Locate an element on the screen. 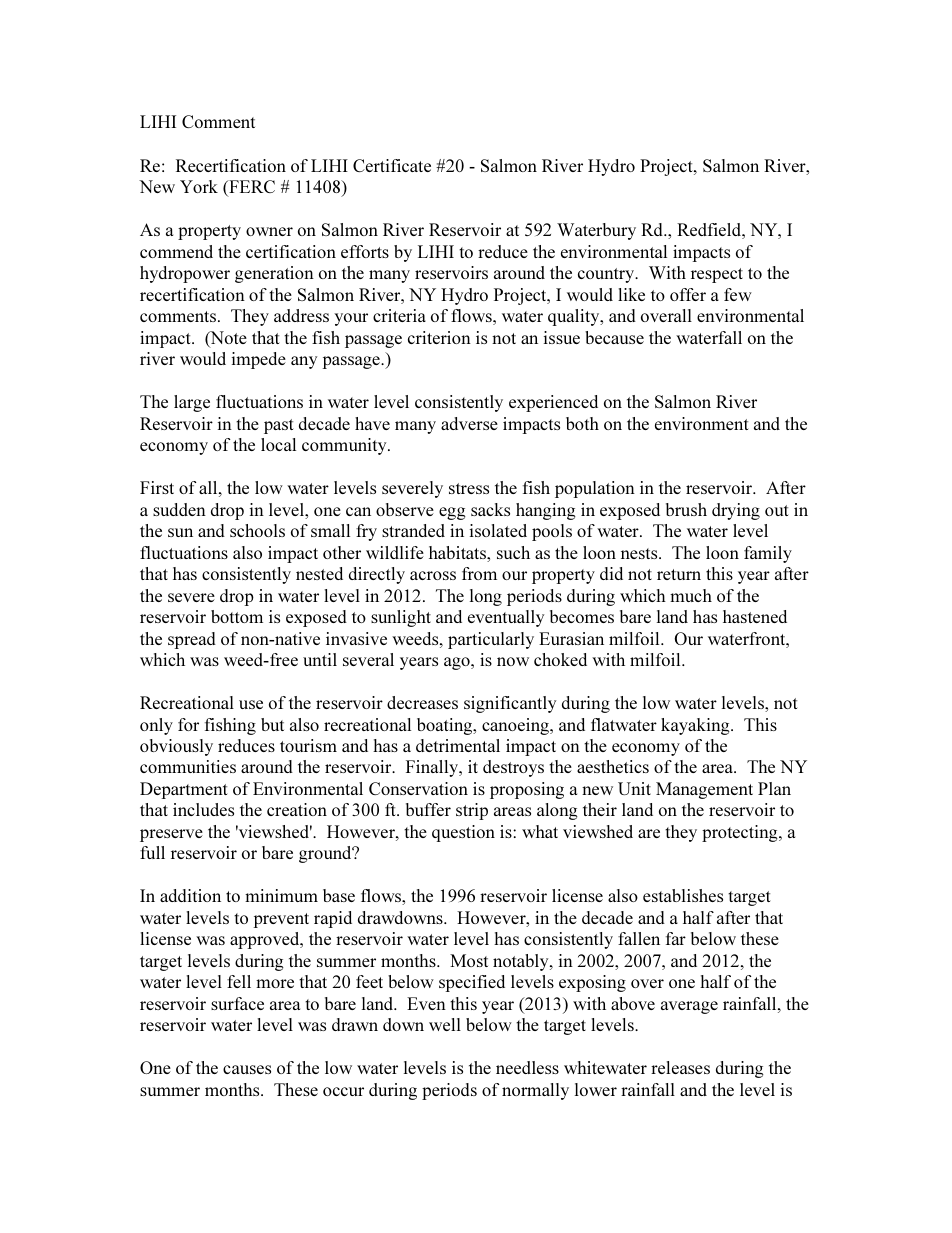  includes is located at coordinates (203, 809).
